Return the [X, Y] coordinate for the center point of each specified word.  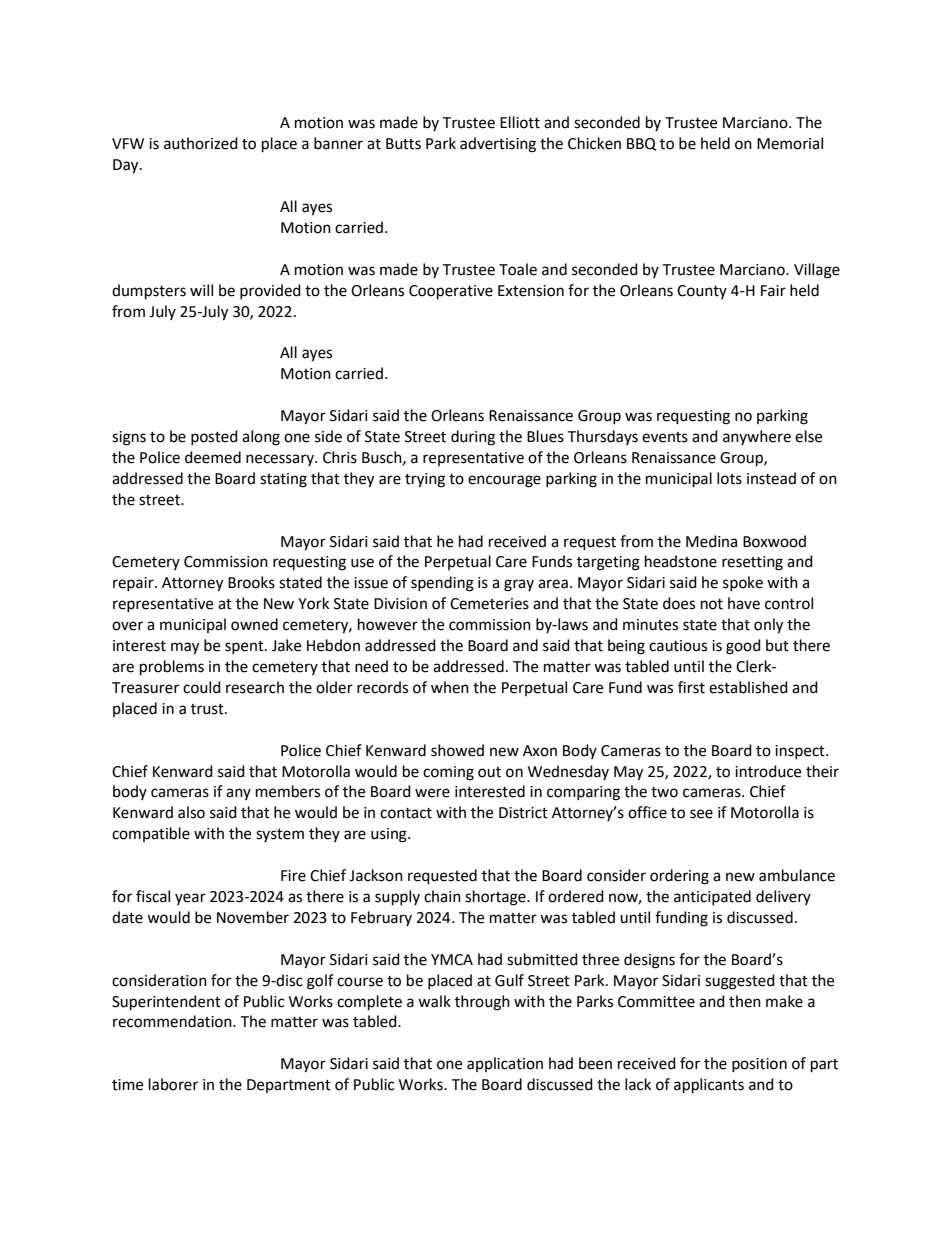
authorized [201, 143]
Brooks [251, 582]
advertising [498, 145]
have [744, 603]
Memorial [790, 143]
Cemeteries [489, 604]
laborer [173, 1084]
